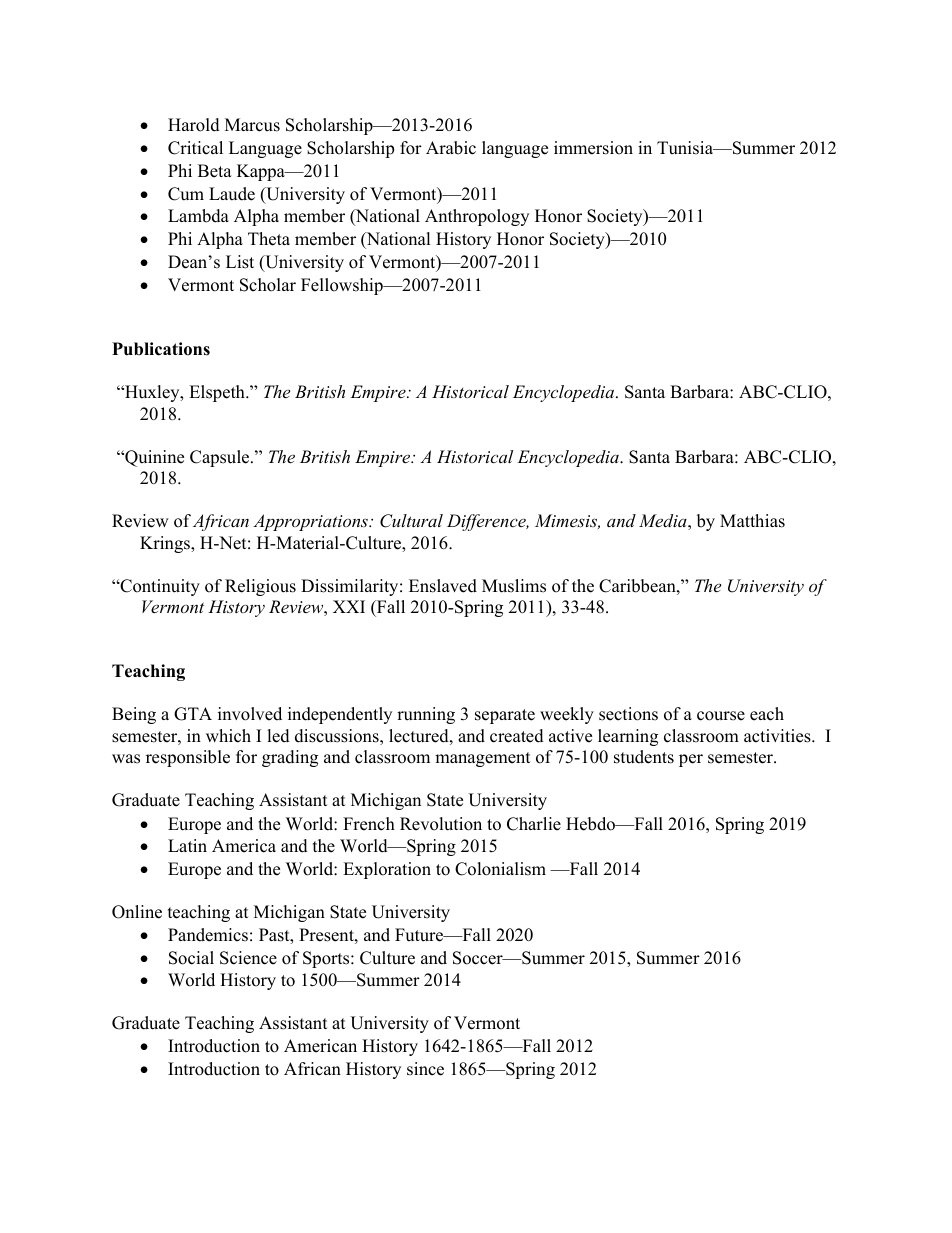 The height and width of the screenshot is (1233, 952). Describe the element at coordinates (195, 148) in the screenshot. I see `Critical` at that location.
